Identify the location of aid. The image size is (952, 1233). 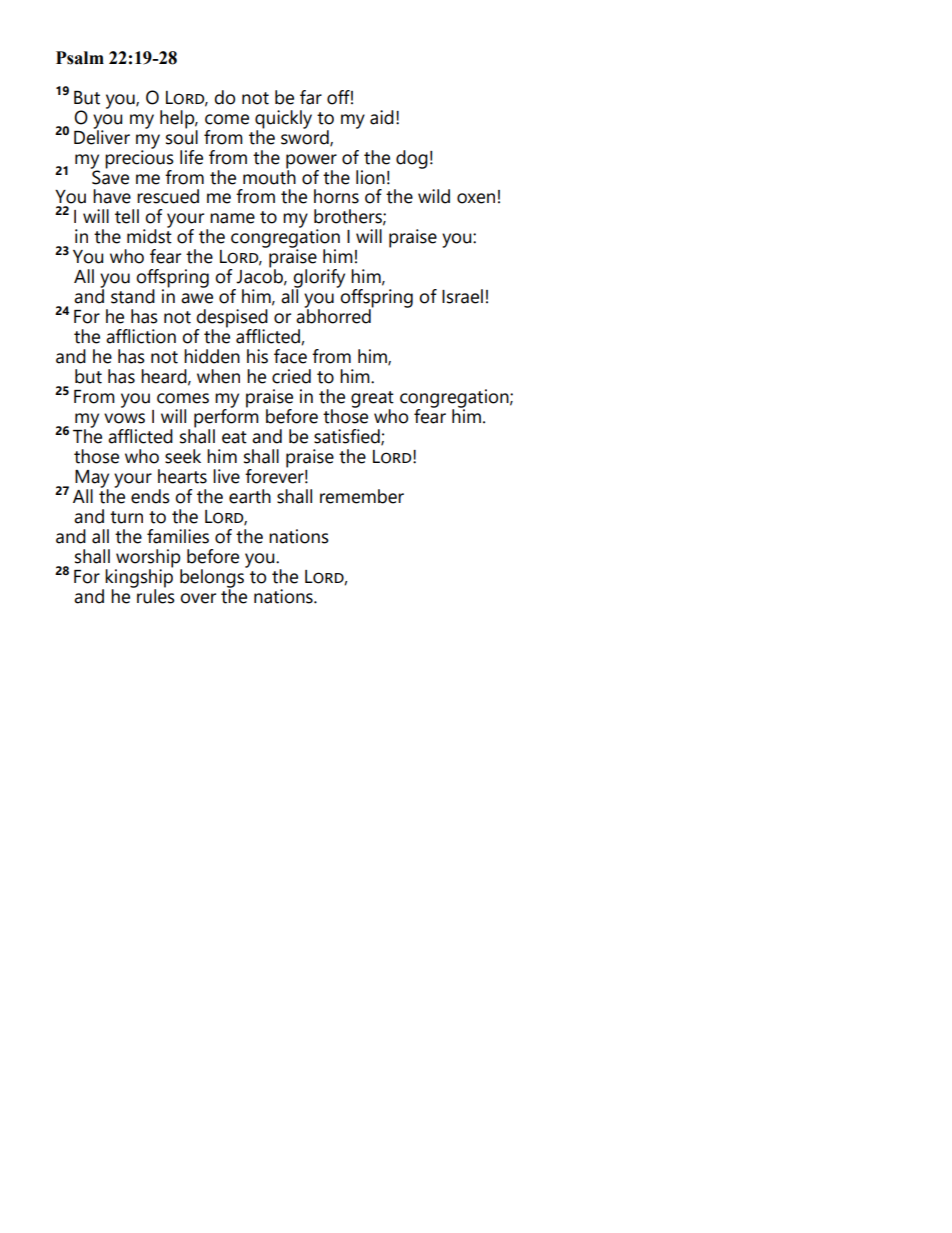
(382, 117).
